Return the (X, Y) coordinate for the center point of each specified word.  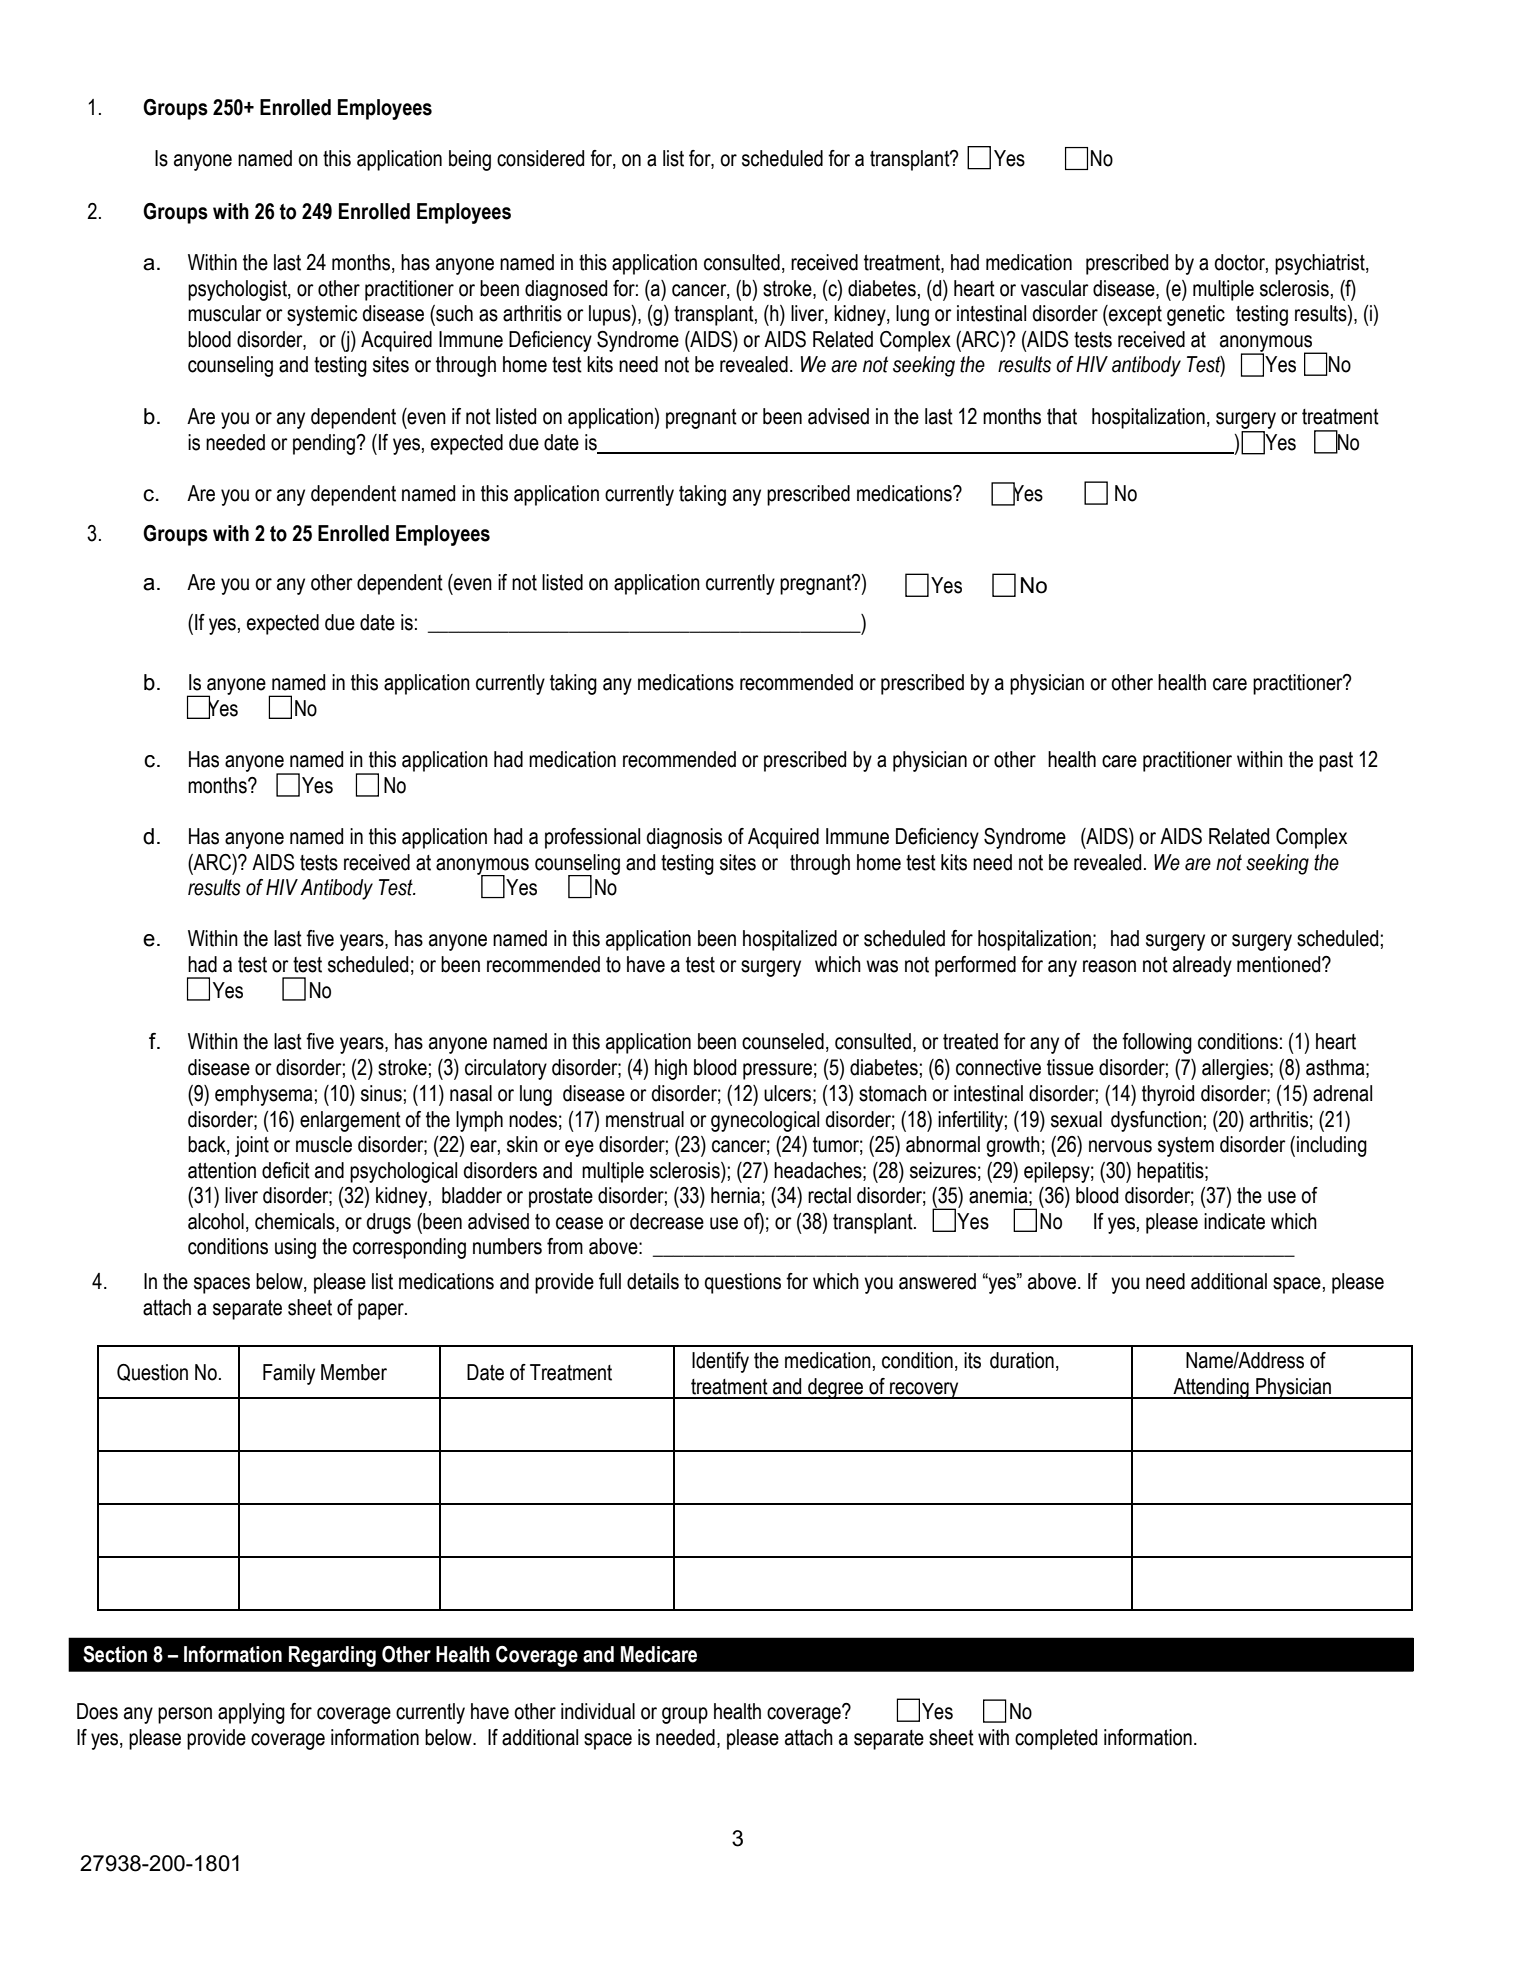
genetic (1196, 315)
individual (598, 1711)
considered (540, 158)
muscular (225, 313)
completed (1056, 1739)
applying (251, 1713)
